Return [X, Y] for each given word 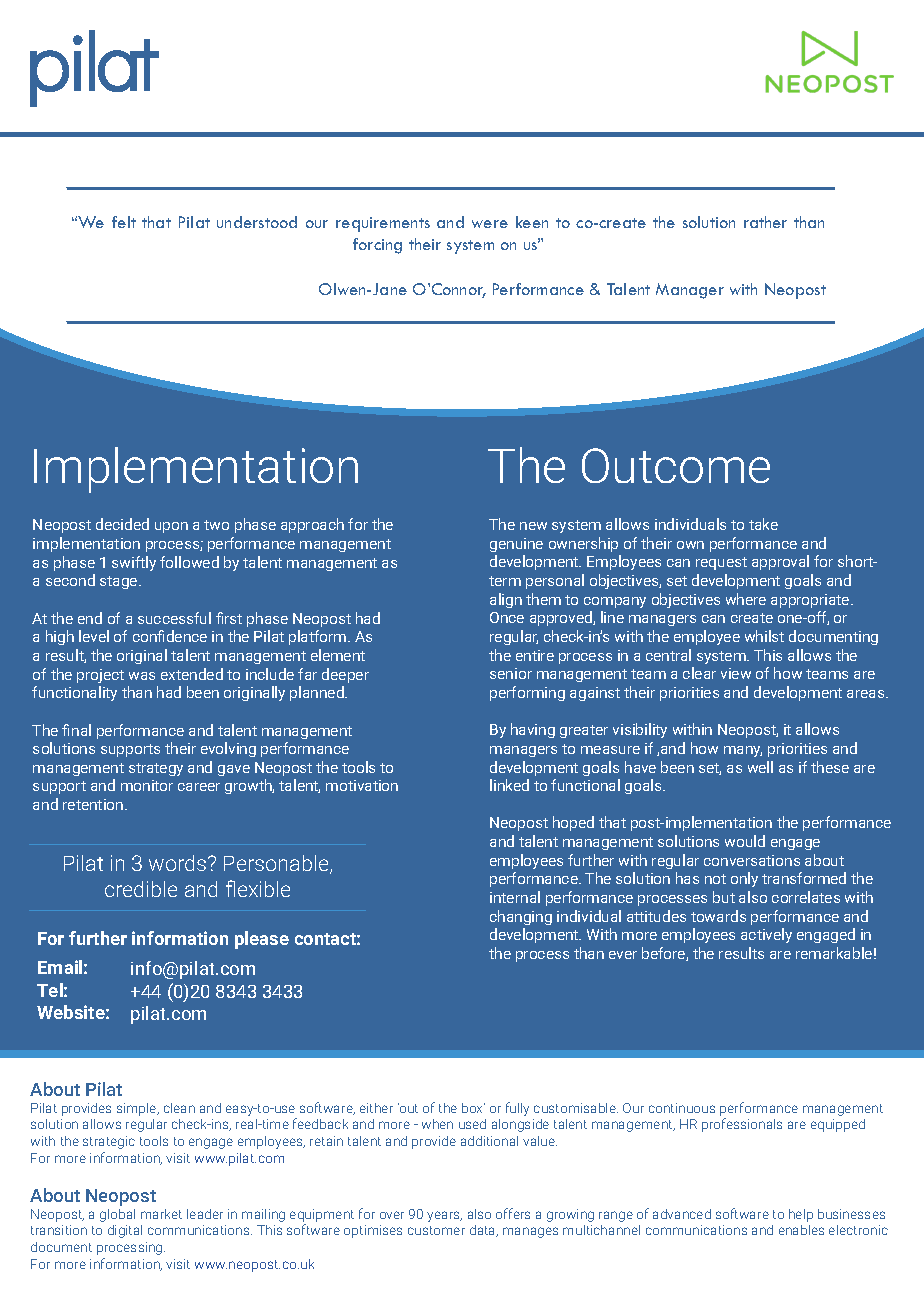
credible [141, 889]
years [444, 1216]
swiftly [134, 563]
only [744, 879]
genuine [516, 545]
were [490, 224]
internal [515, 897]
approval [780, 562]
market [161, 1214]
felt [124, 222]
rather [765, 222]
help [801, 1215]
